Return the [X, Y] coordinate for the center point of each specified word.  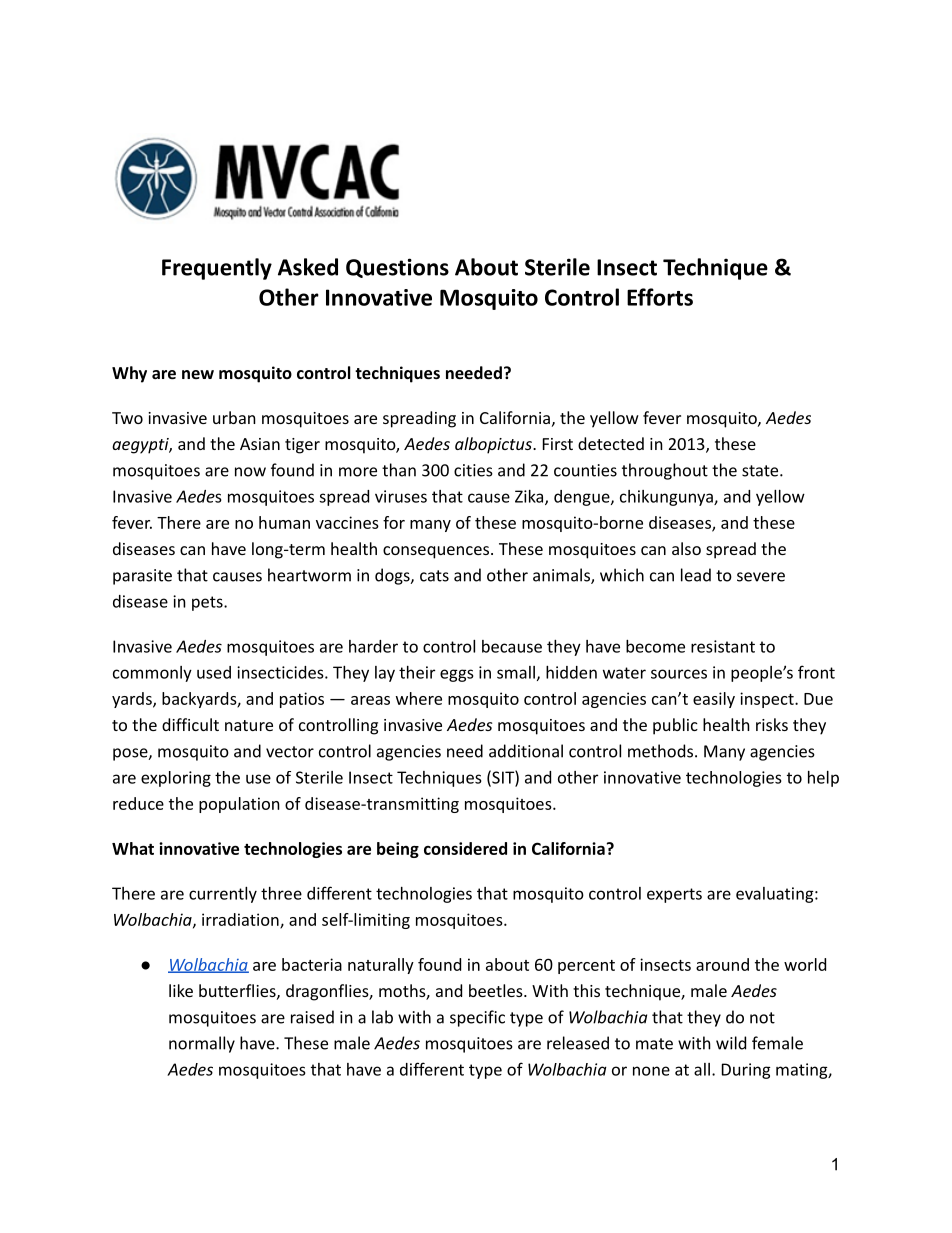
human [284, 522]
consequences [436, 552]
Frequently [217, 269]
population [239, 805]
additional [526, 751]
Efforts [660, 297]
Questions [397, 268]
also [686, 548]
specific [477, 1018]
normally [202, 1044]
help [823, 779]
